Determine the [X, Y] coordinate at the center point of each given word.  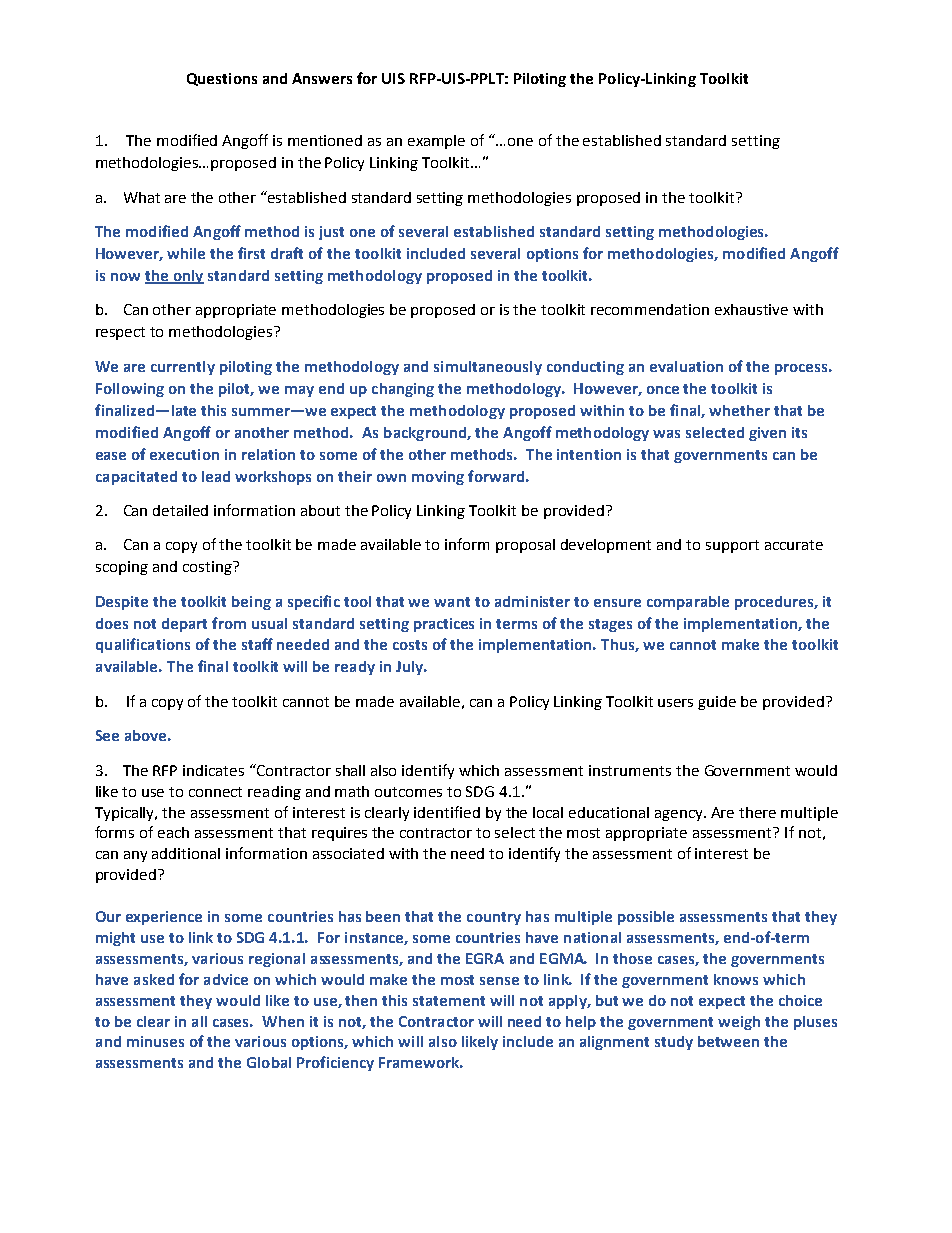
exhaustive [751, 309]
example [436, 142]
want [452, 602]
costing [208, 568]
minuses [155, 1041]
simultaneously [488, 368]
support [732, 546]
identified [447, 812]
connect [215, 792]
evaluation [686, 366]
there [757, 812]
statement [449, 1001]
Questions [222, 79]
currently [183, 368]
